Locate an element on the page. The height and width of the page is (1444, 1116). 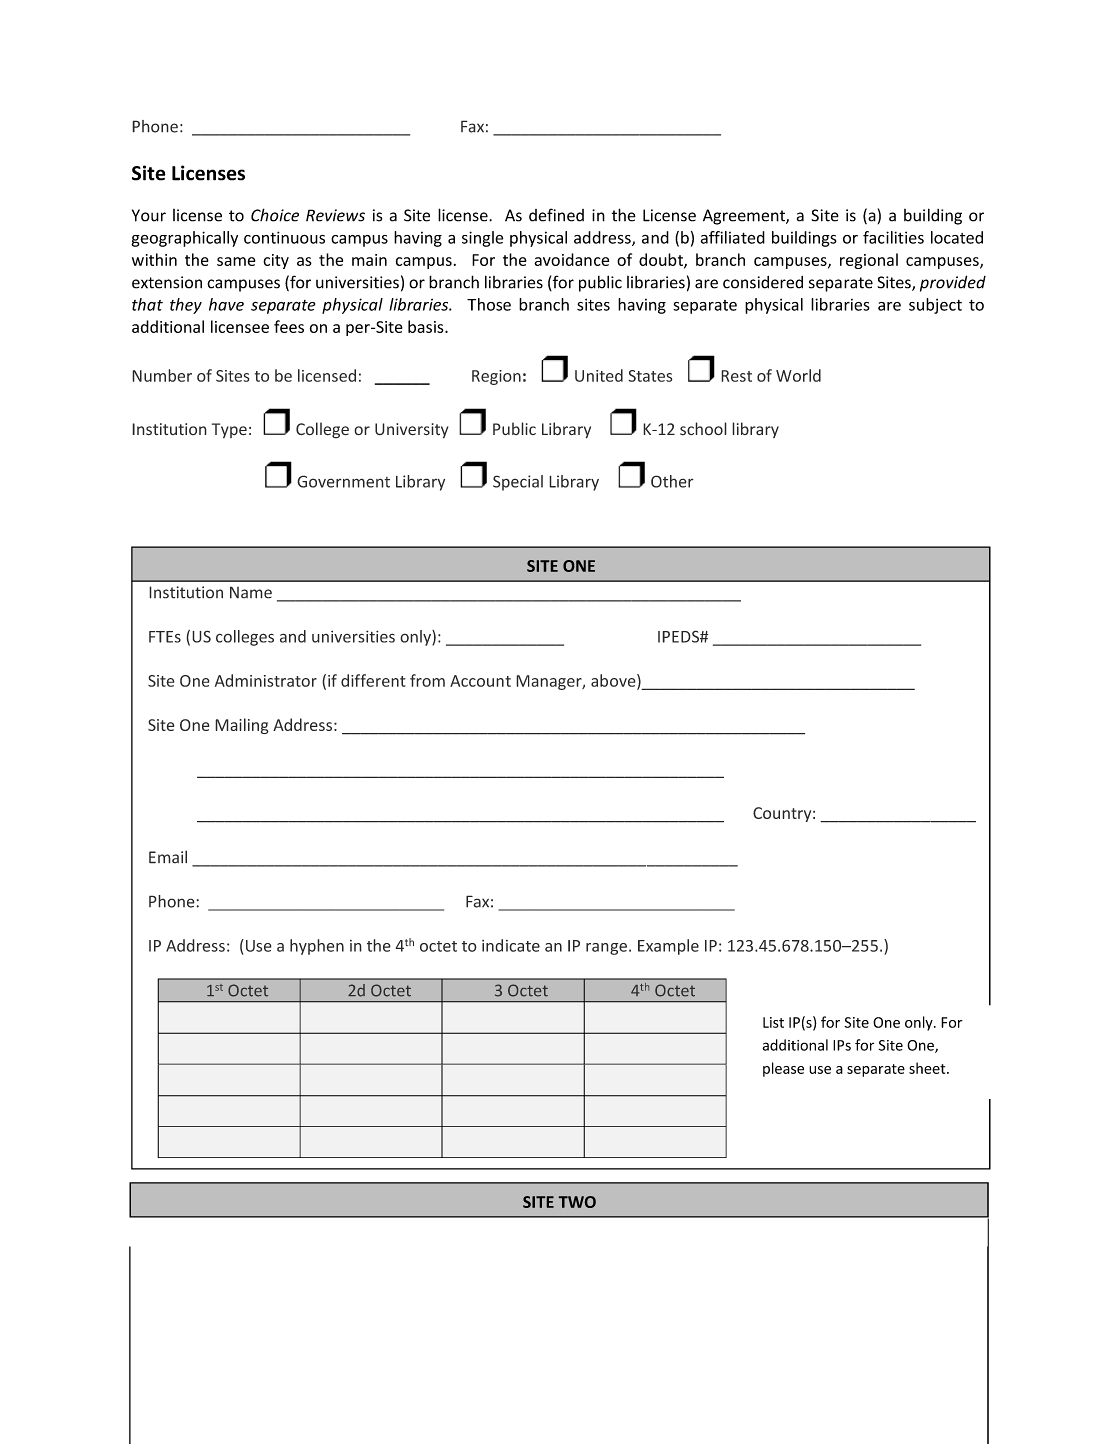
hyphen is located at coordinates (317, 947).
